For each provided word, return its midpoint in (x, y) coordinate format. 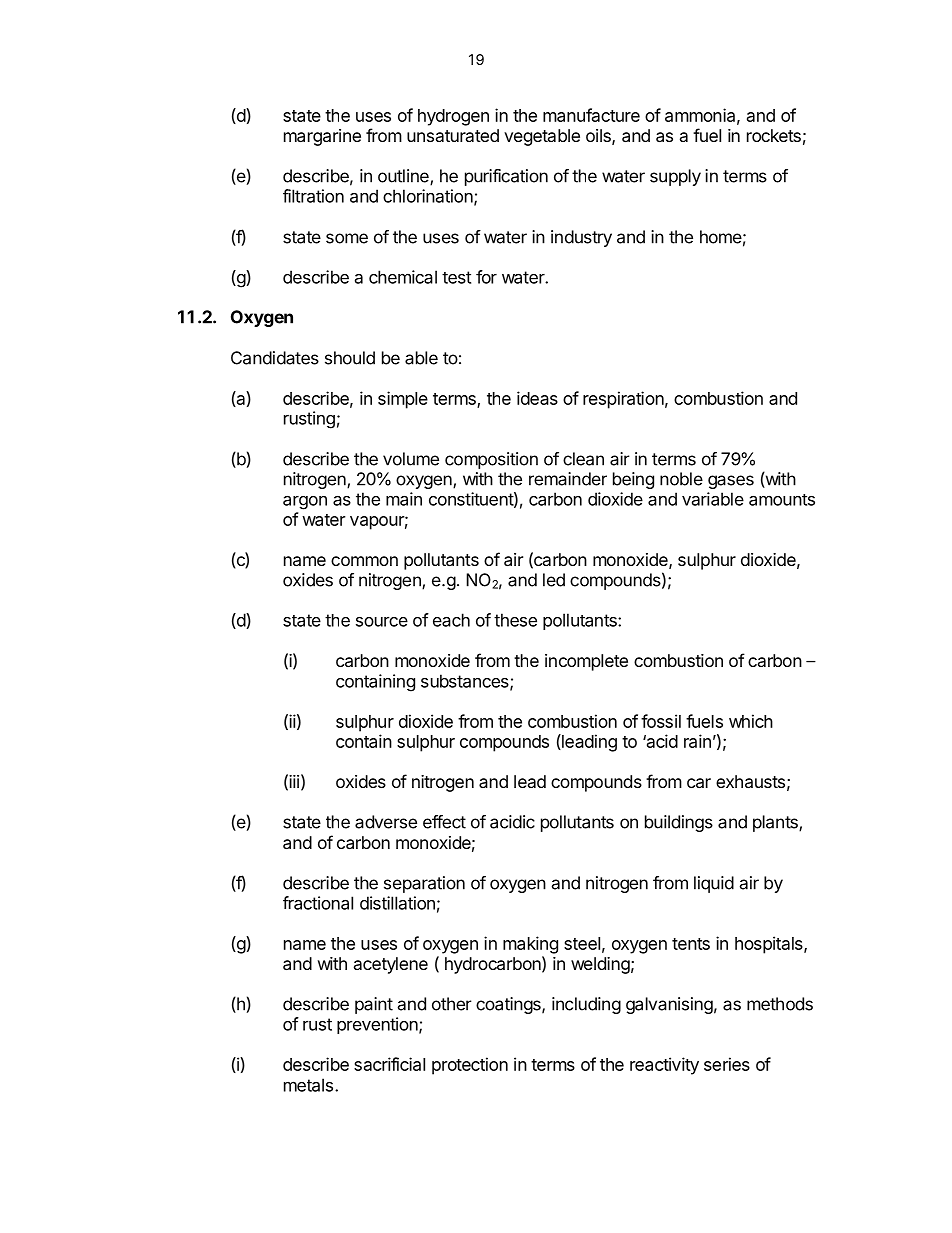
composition (491, 460)
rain (697, 741)
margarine (322, 137)
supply (675, 177)
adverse (386, 822)
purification (506, 177)
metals (308, 1085)
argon (305, 503)
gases (731, 482)
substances (466, 682)
